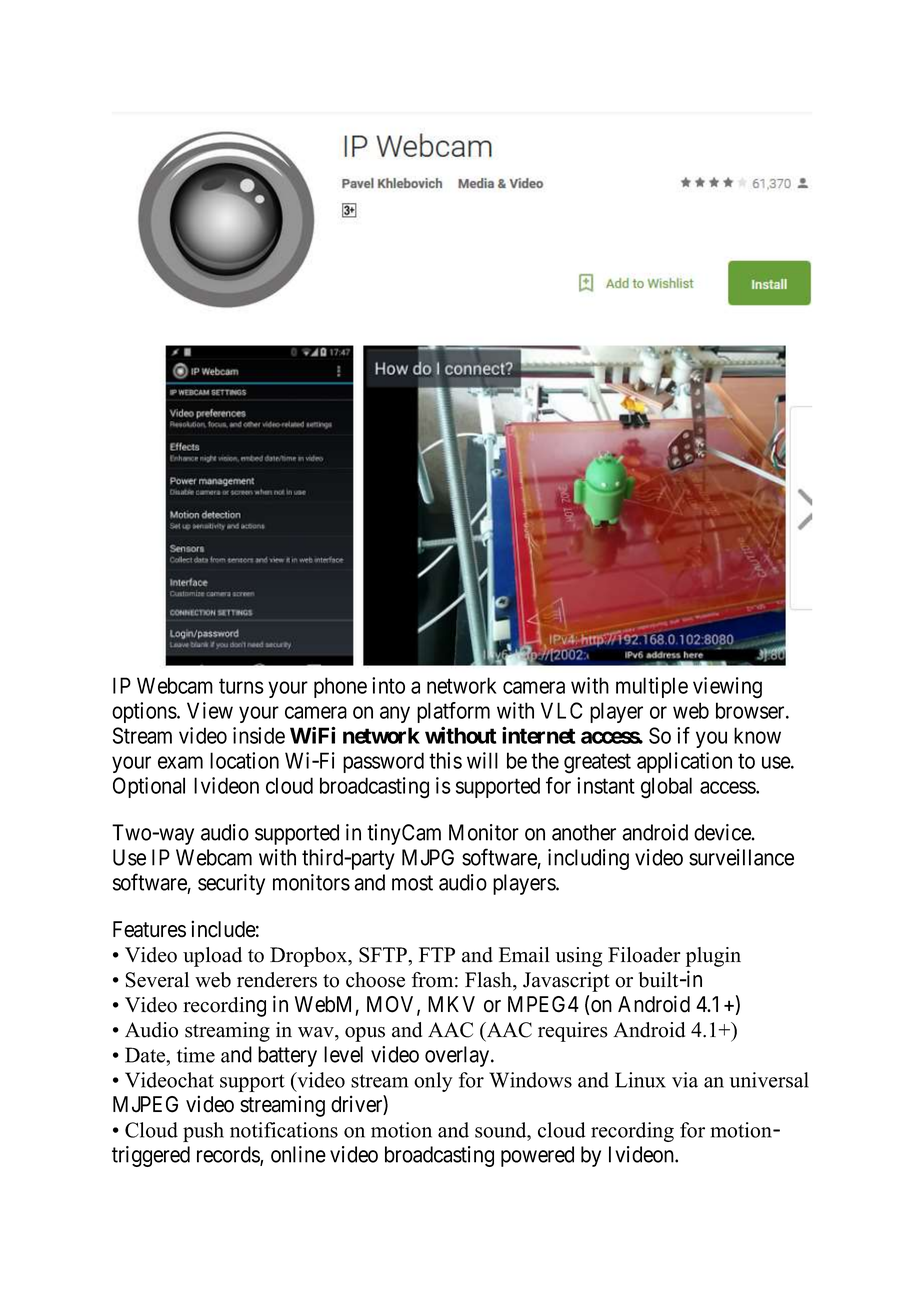 The width and height of the page is (924, 1308). Describe the element at coordinates (149, 929) in the page. I see `Features` at that location.
